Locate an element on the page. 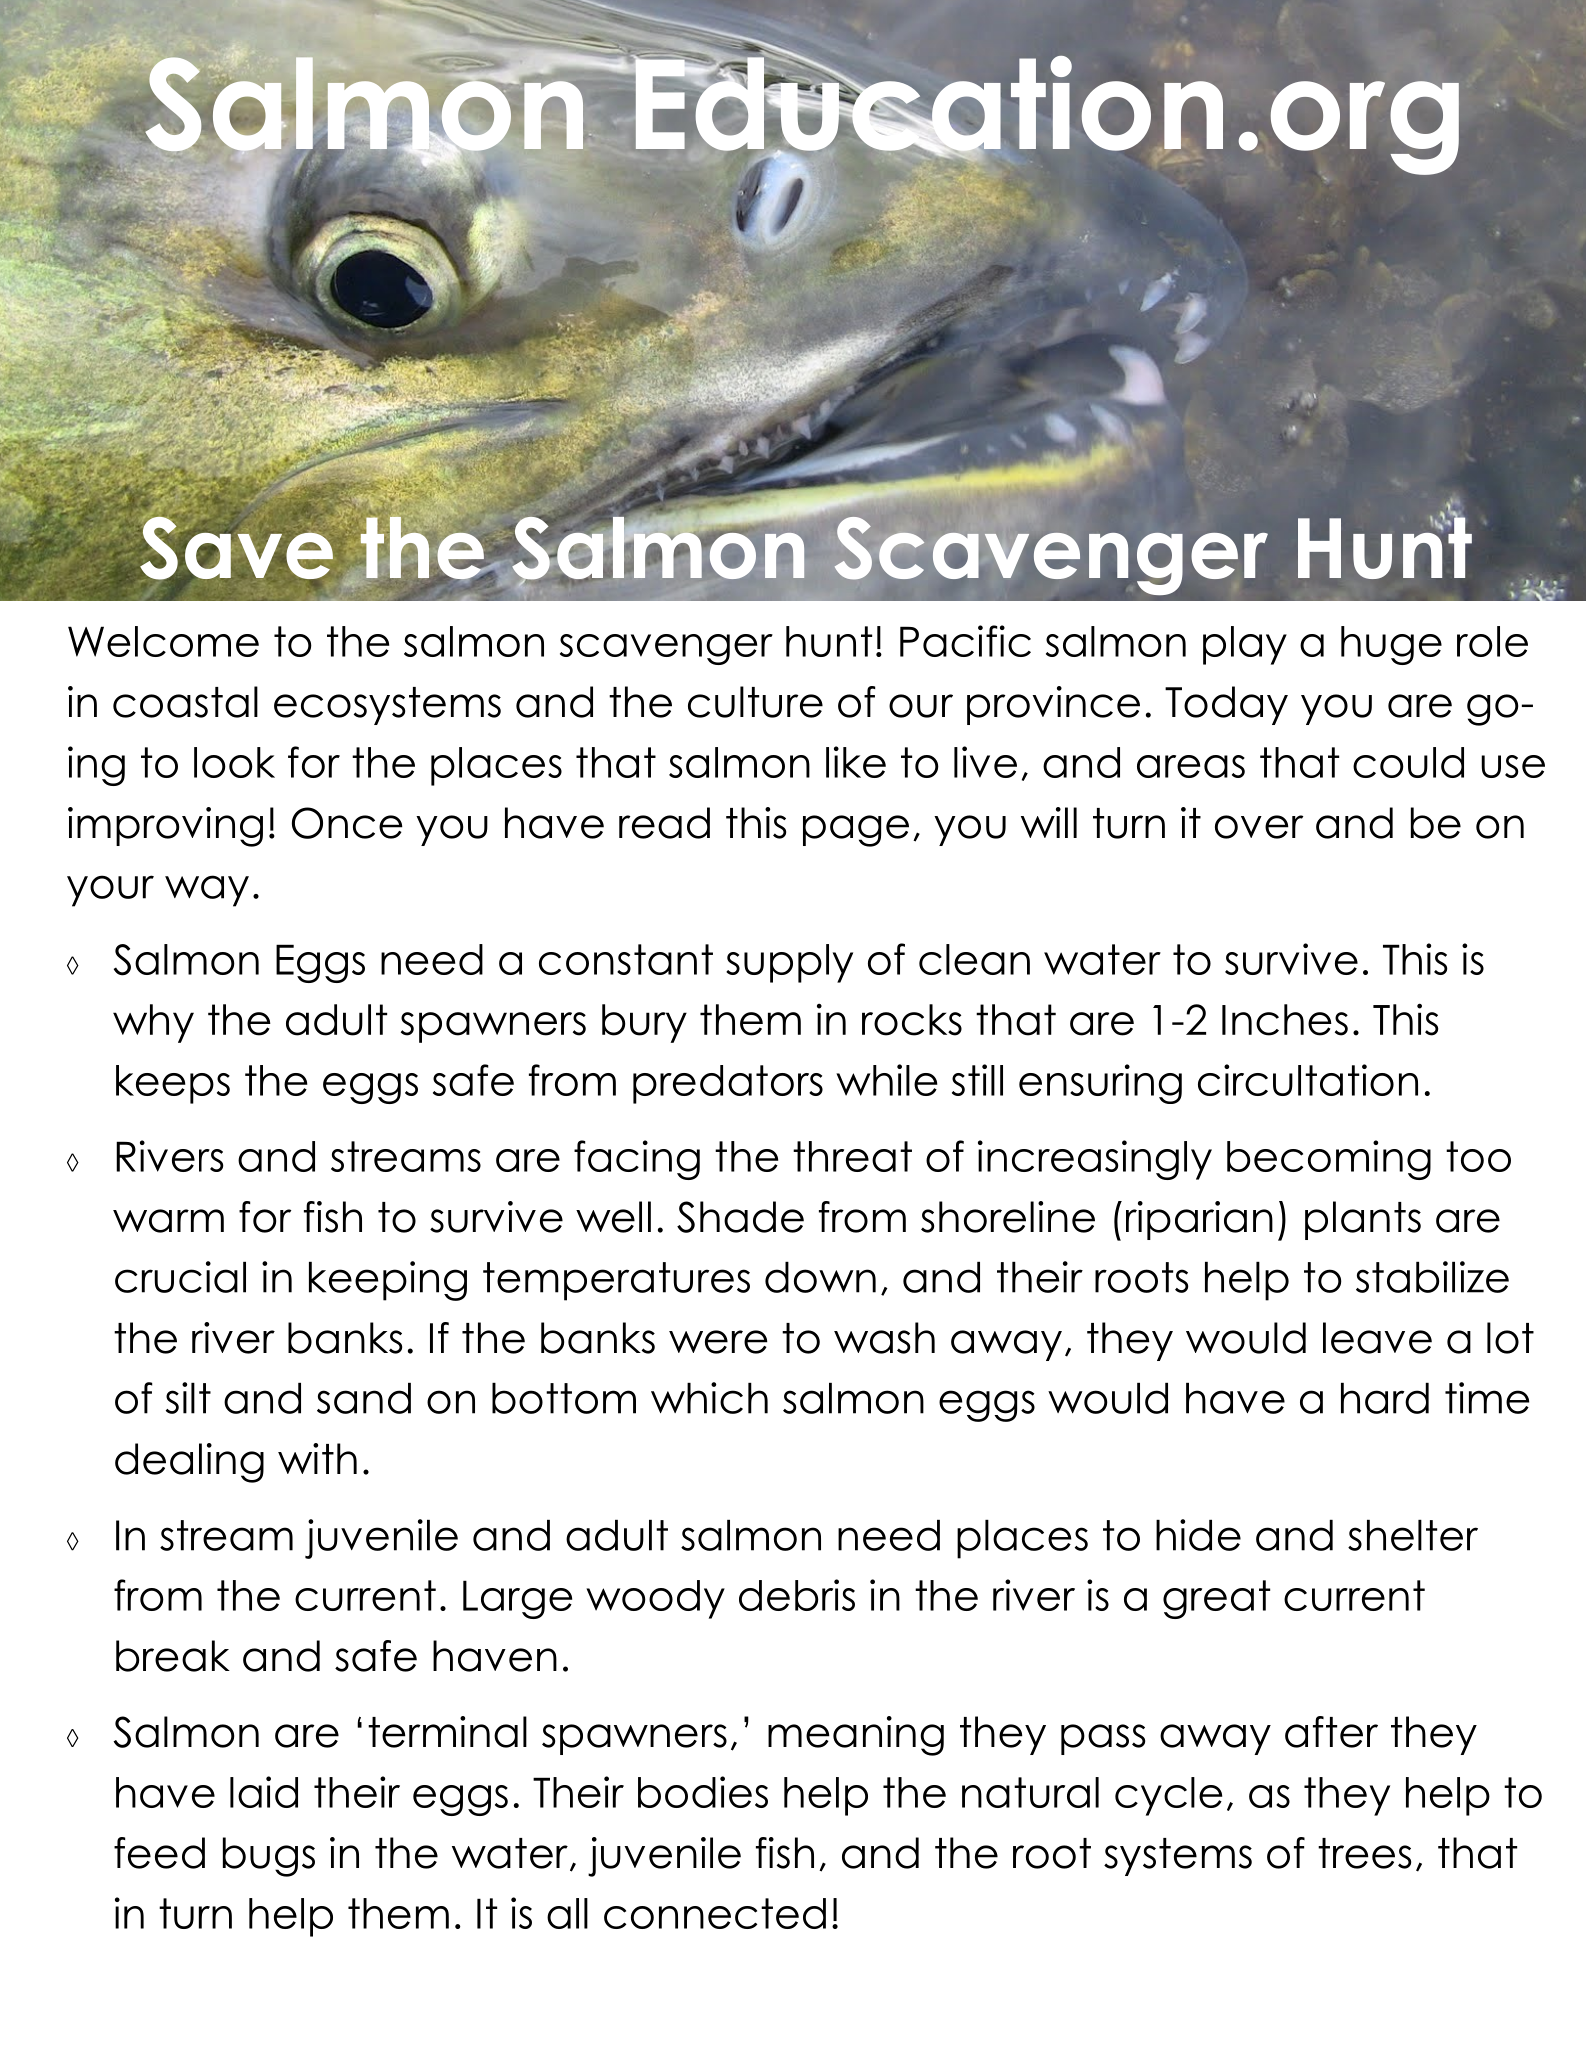 The height and width of the image is (2052, 1586). huge is located at coordinates (1391, 645).
